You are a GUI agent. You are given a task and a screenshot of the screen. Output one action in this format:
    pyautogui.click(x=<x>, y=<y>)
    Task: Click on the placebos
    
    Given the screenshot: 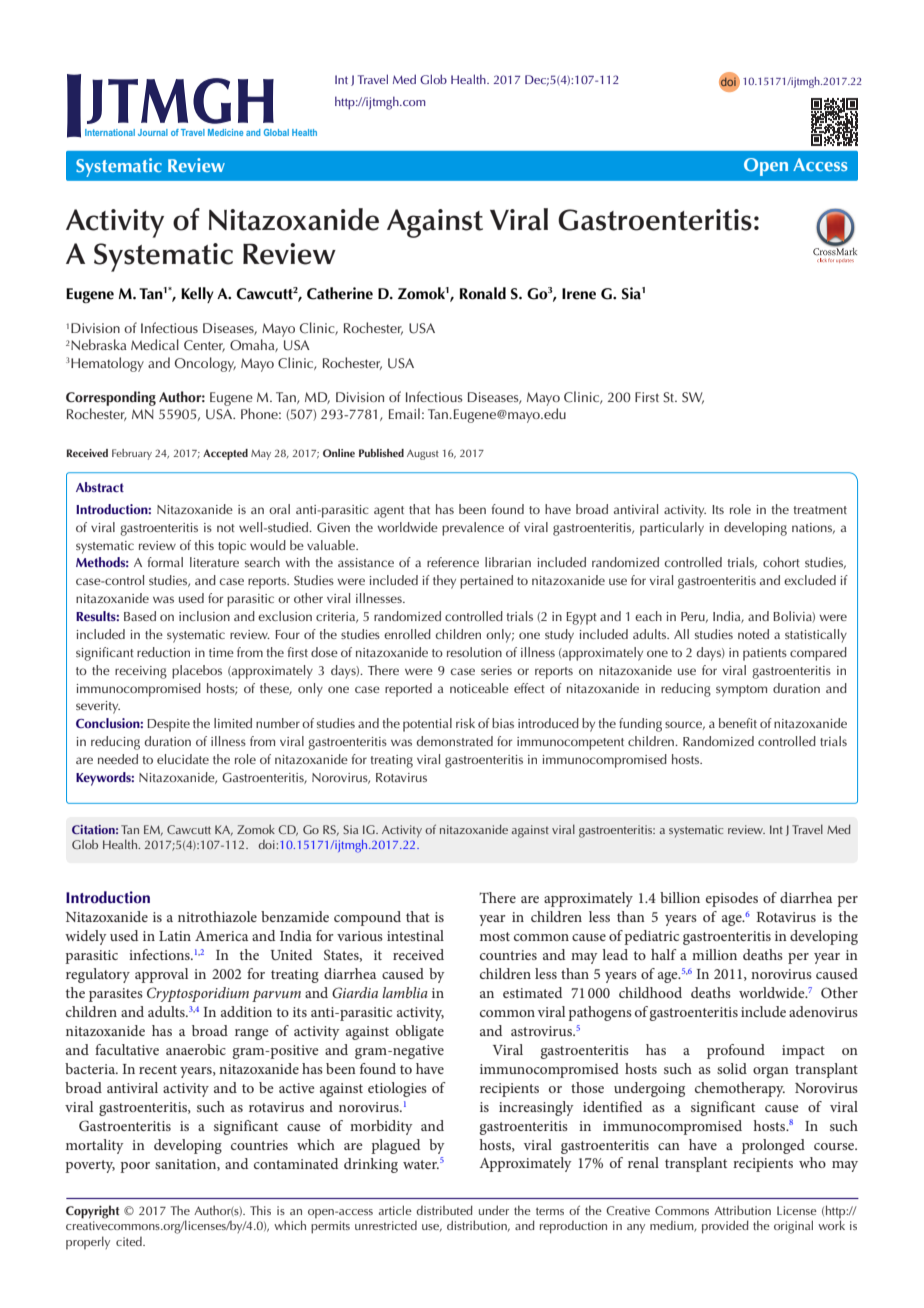 What is the action you would take?
    pyautogui.click(x=197, y=672)
